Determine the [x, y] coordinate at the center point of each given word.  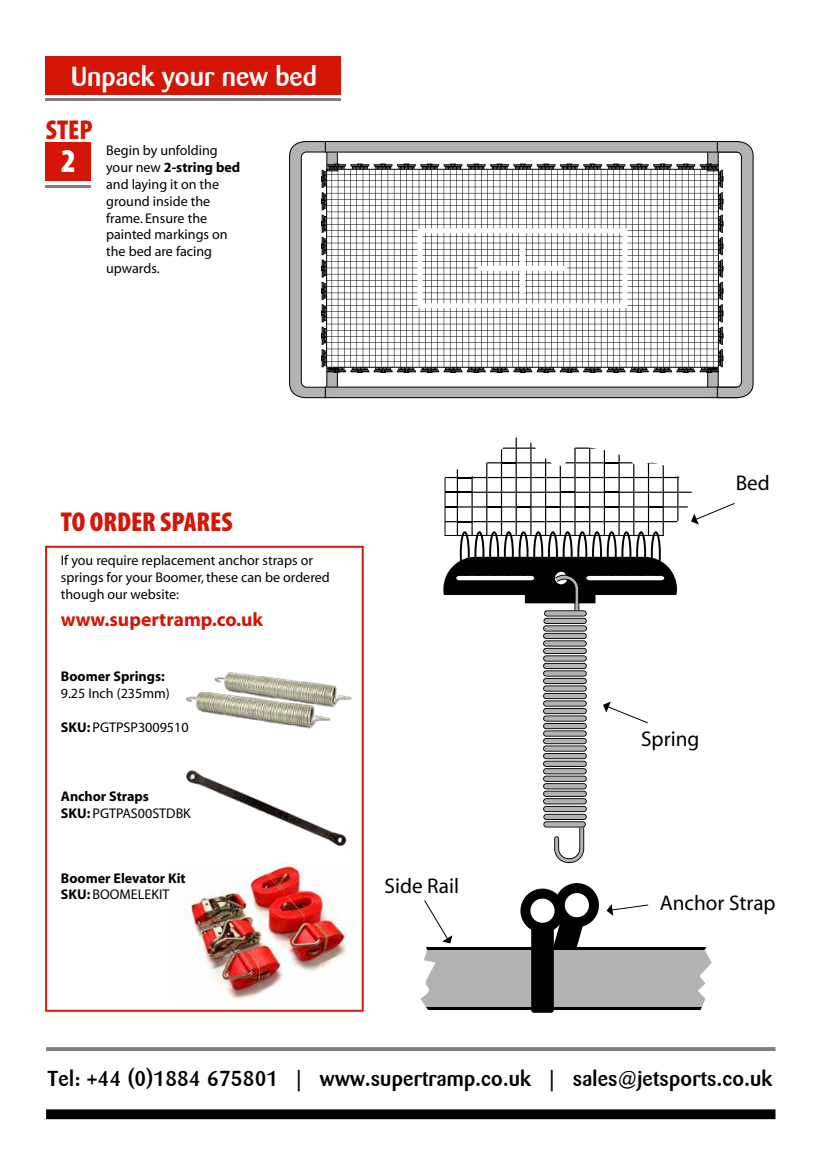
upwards [133, 269]
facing [193, 252]
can [251, 578]
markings [182, 235]
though [82, 595]
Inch [101, 693]
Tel [60, 1077]
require [117, 561]
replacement [178, 561]
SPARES [196, 521]
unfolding [189, 151]
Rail [443, 886]
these [222, 577]
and [117, 184]
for [114, 577]
